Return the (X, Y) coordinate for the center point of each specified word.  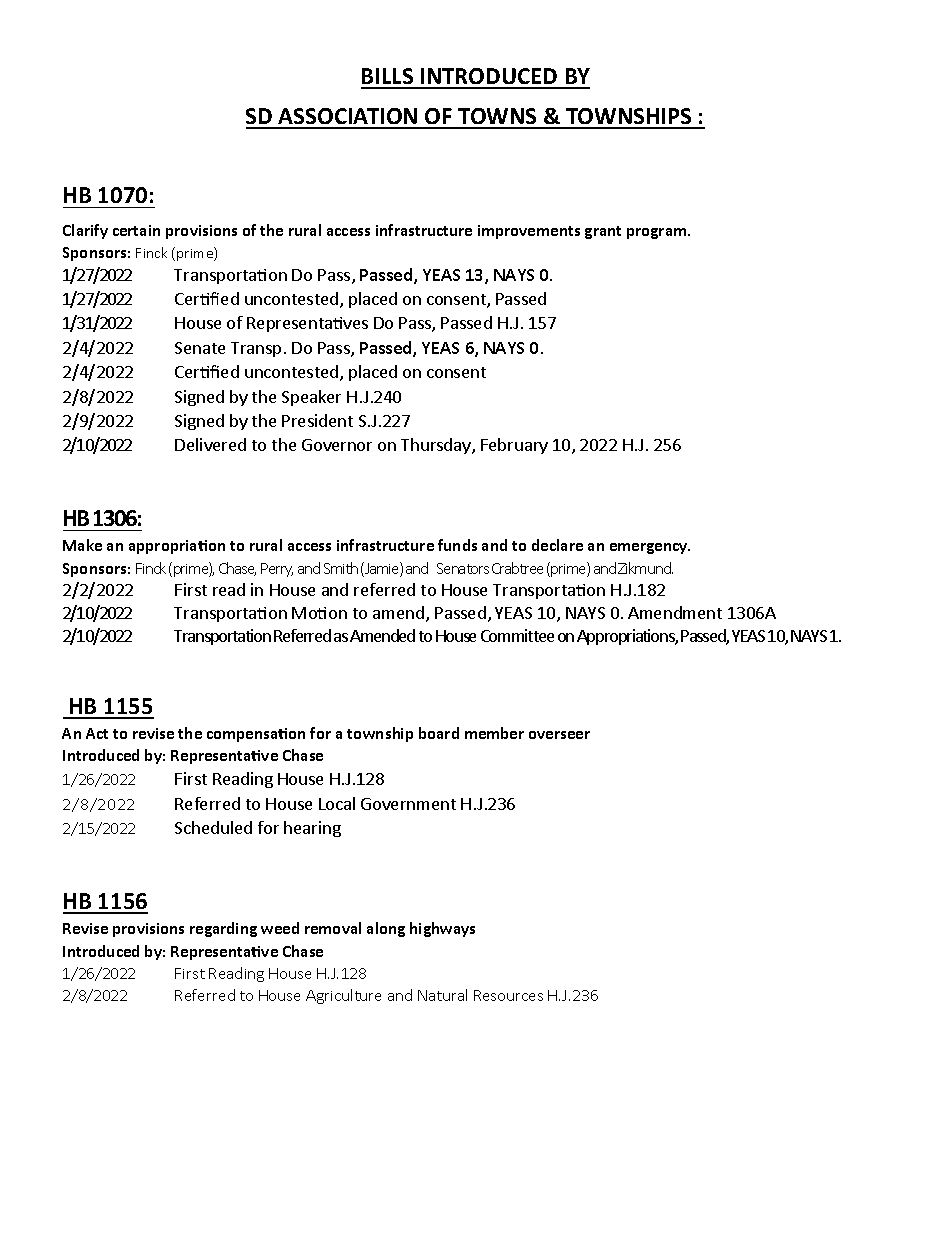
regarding (223, 929)
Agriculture (343, 996)
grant (603, 232)
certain (136, 230)
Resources (508, 995)
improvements (529, 232)
